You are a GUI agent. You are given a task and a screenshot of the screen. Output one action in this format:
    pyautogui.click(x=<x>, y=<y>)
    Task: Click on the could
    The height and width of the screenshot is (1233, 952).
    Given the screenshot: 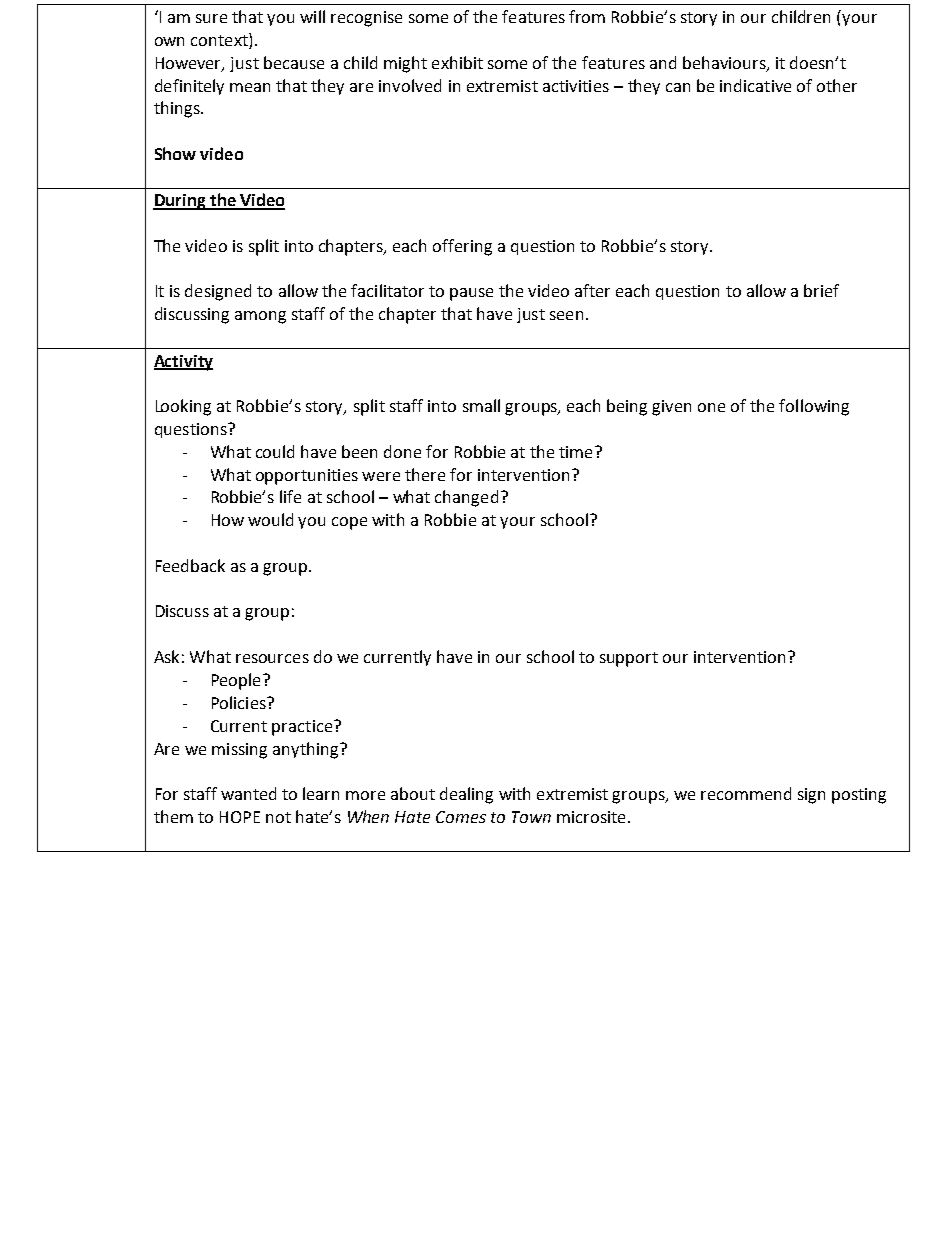 What is the action you would take?
    pyautogui.click(x=275, y=451)
